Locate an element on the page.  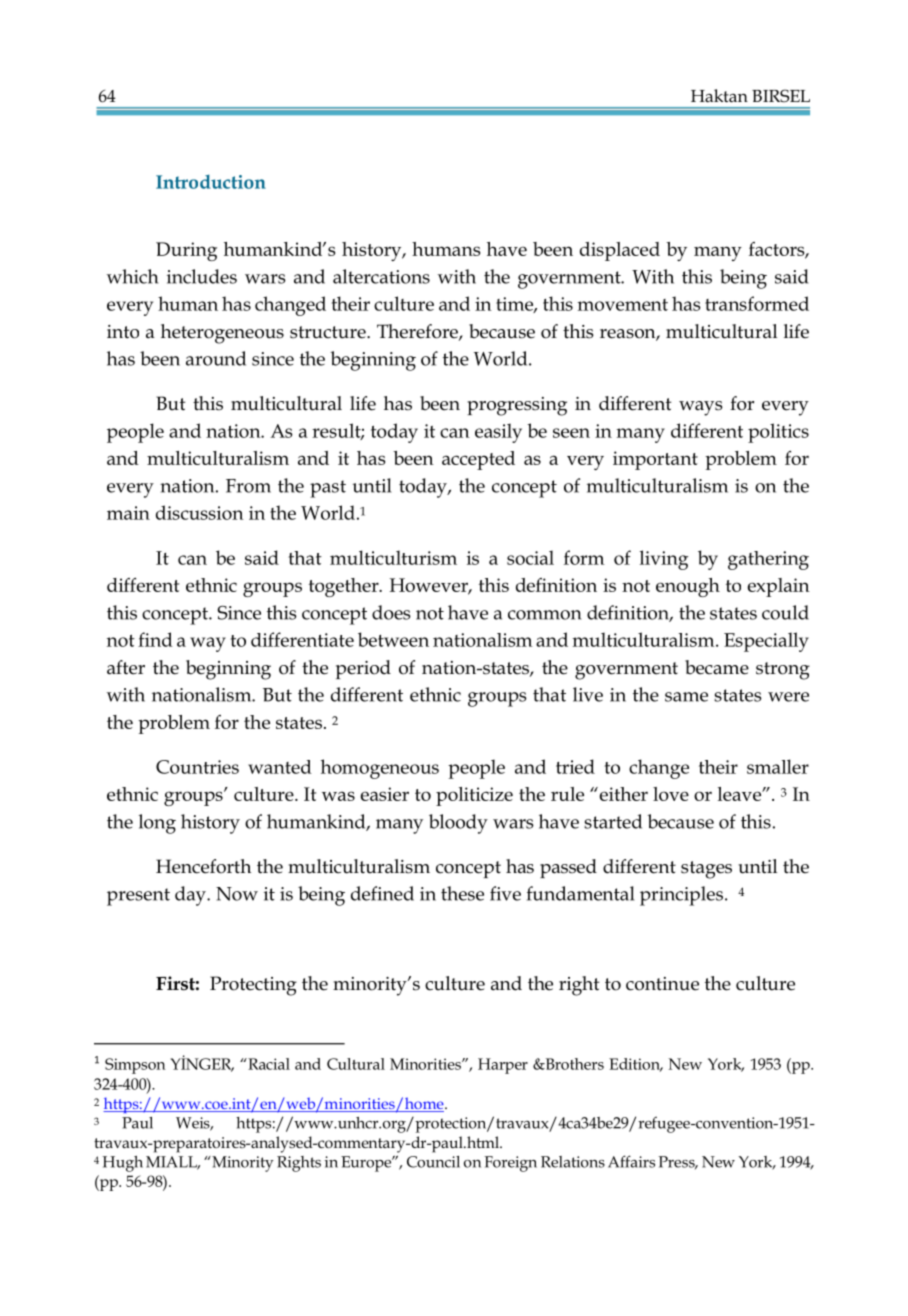
Hugh is located at coordinates (122, 1164).
